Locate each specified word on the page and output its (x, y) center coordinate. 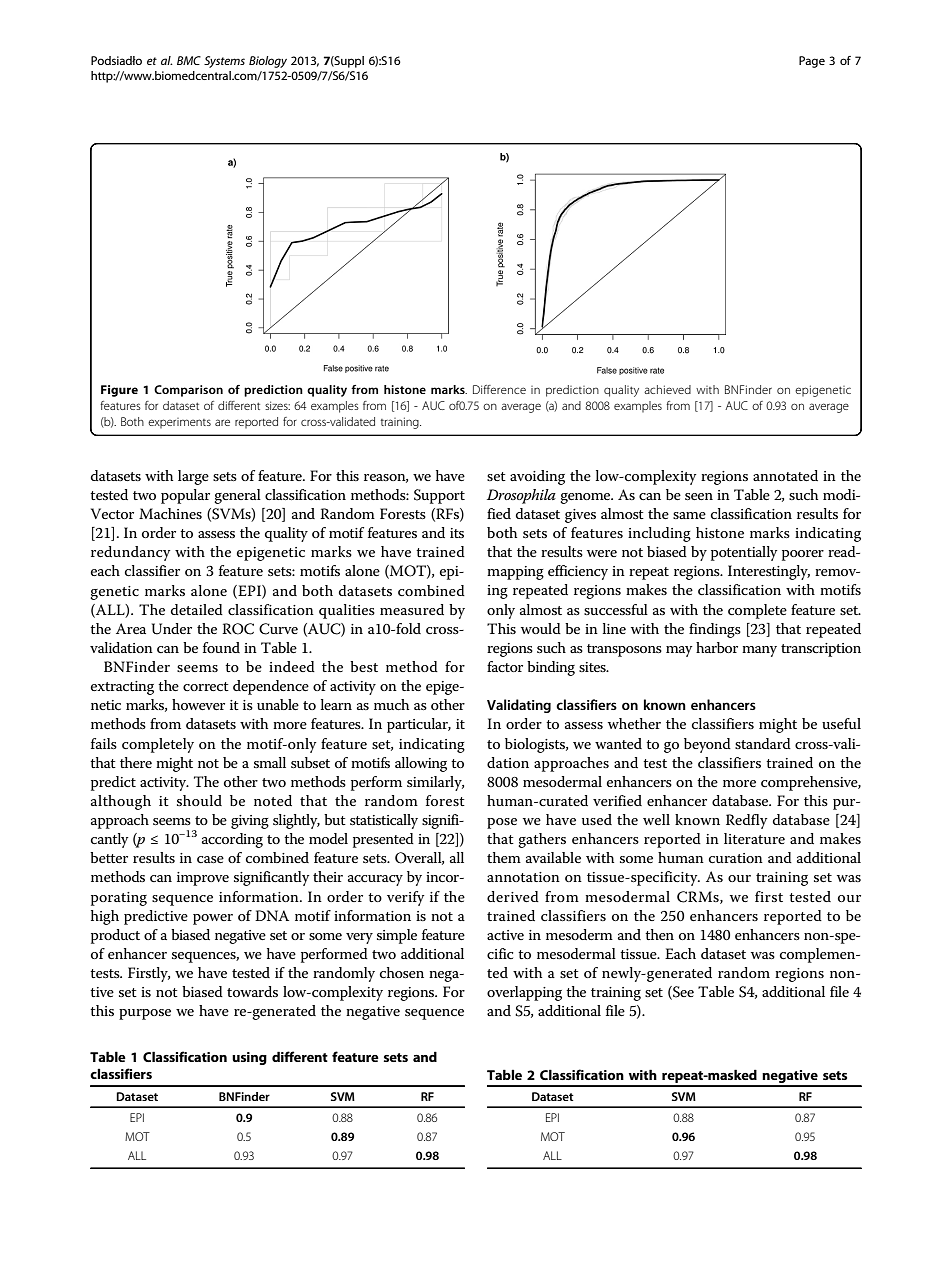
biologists (536, 745)
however (198, 704)
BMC (189, 60)
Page (812, 62)
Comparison (188, 391)
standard (763, 743)
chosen (402, 972)
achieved (667, 389)
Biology (268, 62)
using (249, 1058)
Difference (499, 389)
